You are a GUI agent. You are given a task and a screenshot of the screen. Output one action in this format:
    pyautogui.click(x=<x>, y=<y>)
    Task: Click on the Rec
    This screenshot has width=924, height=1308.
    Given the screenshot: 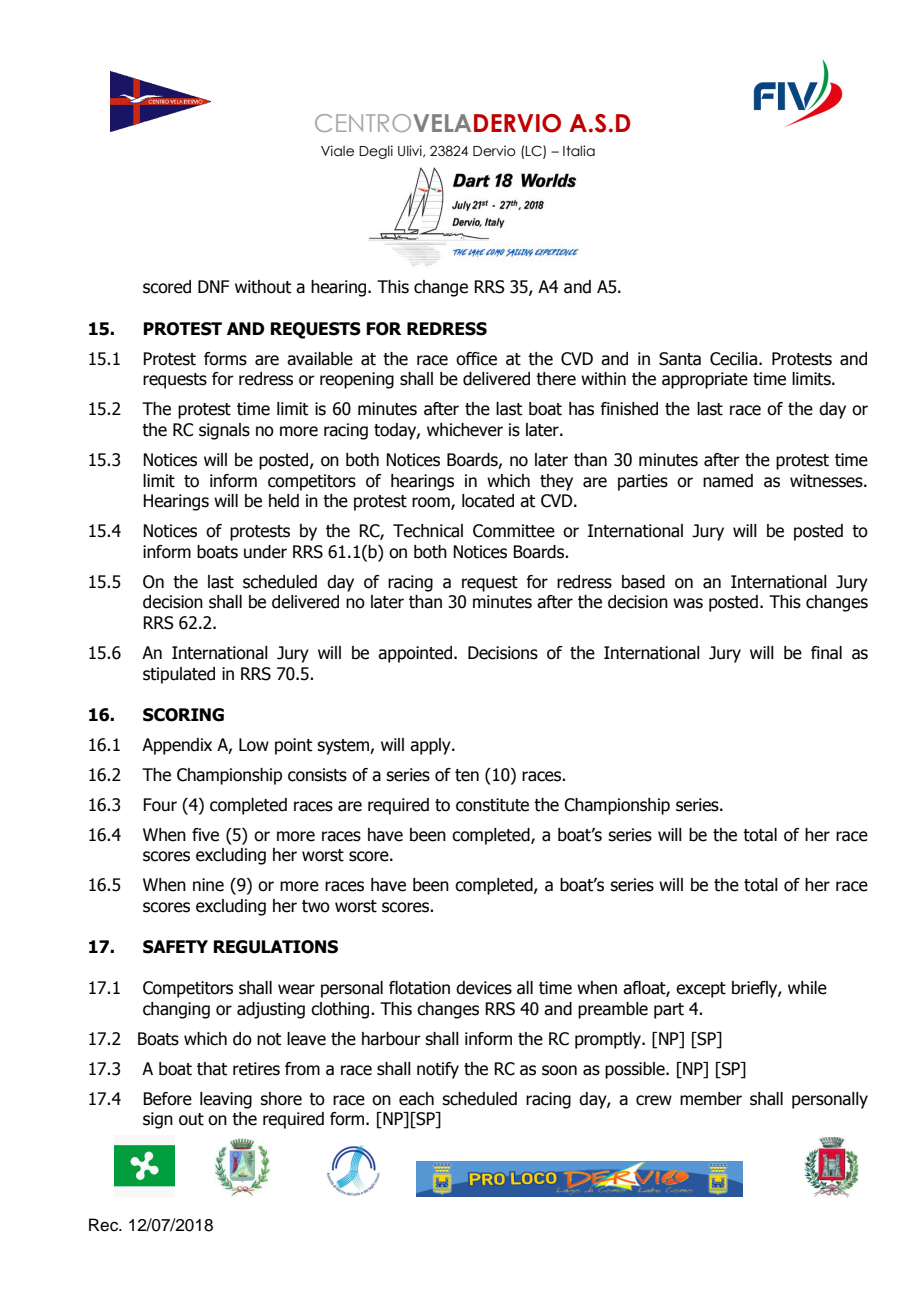 What is the action you would take?
    pyautogui.click(x=105, y=1225)
